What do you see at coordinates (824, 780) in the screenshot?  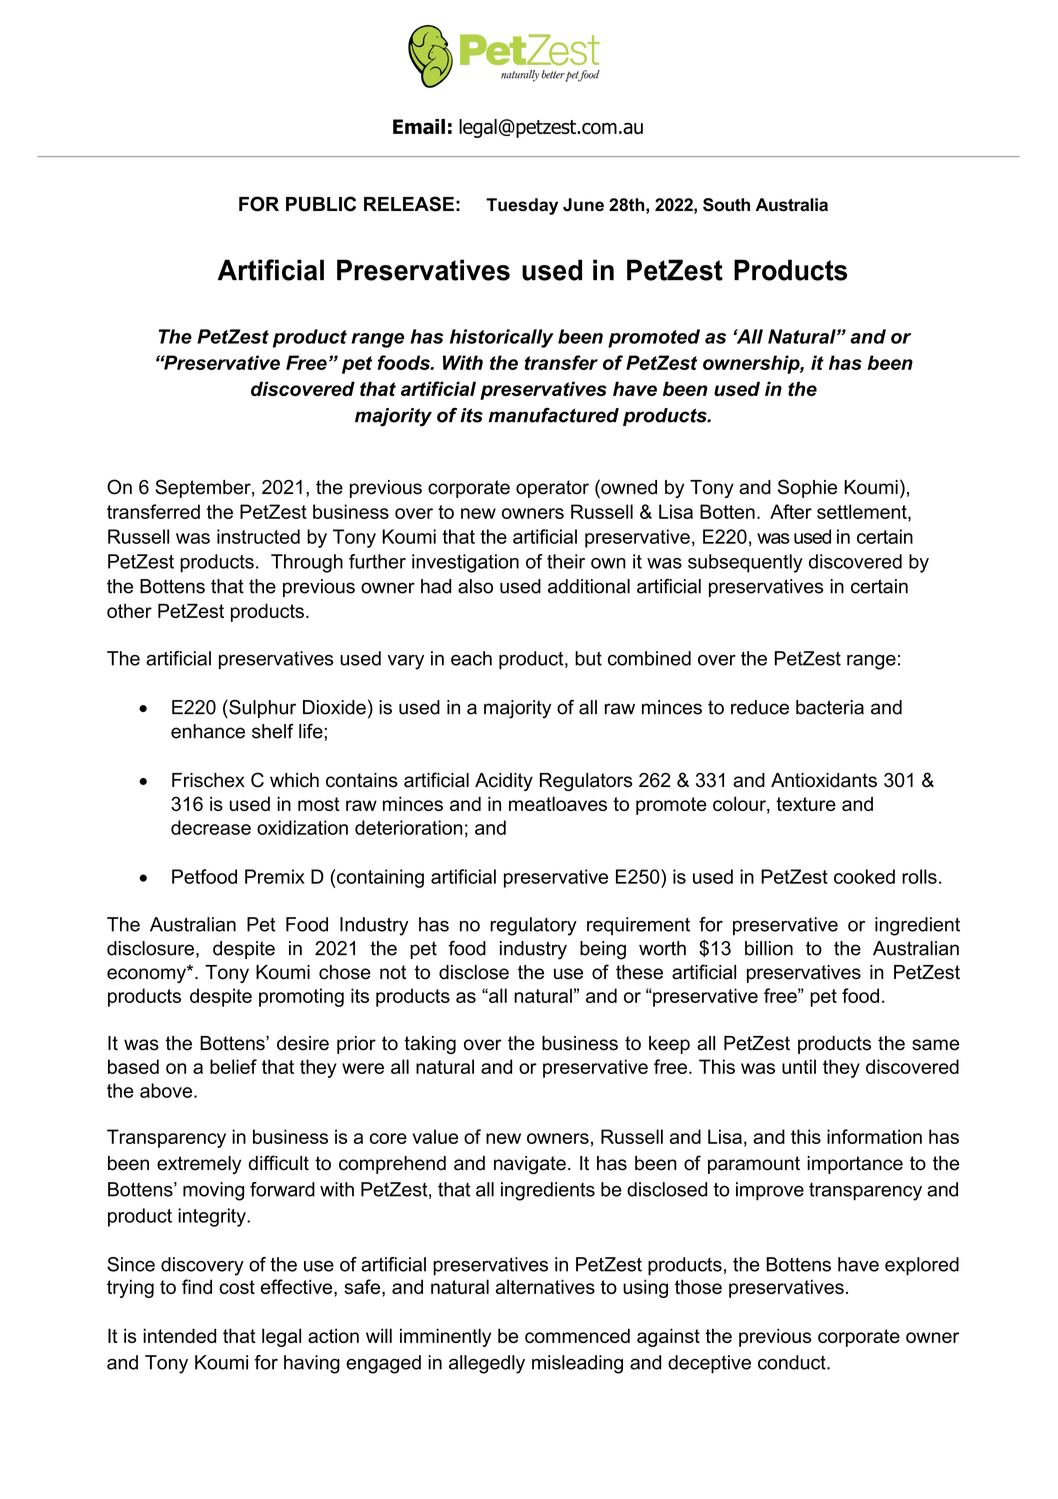 I see `Antioxidants` at bounding box center [824, 780].
